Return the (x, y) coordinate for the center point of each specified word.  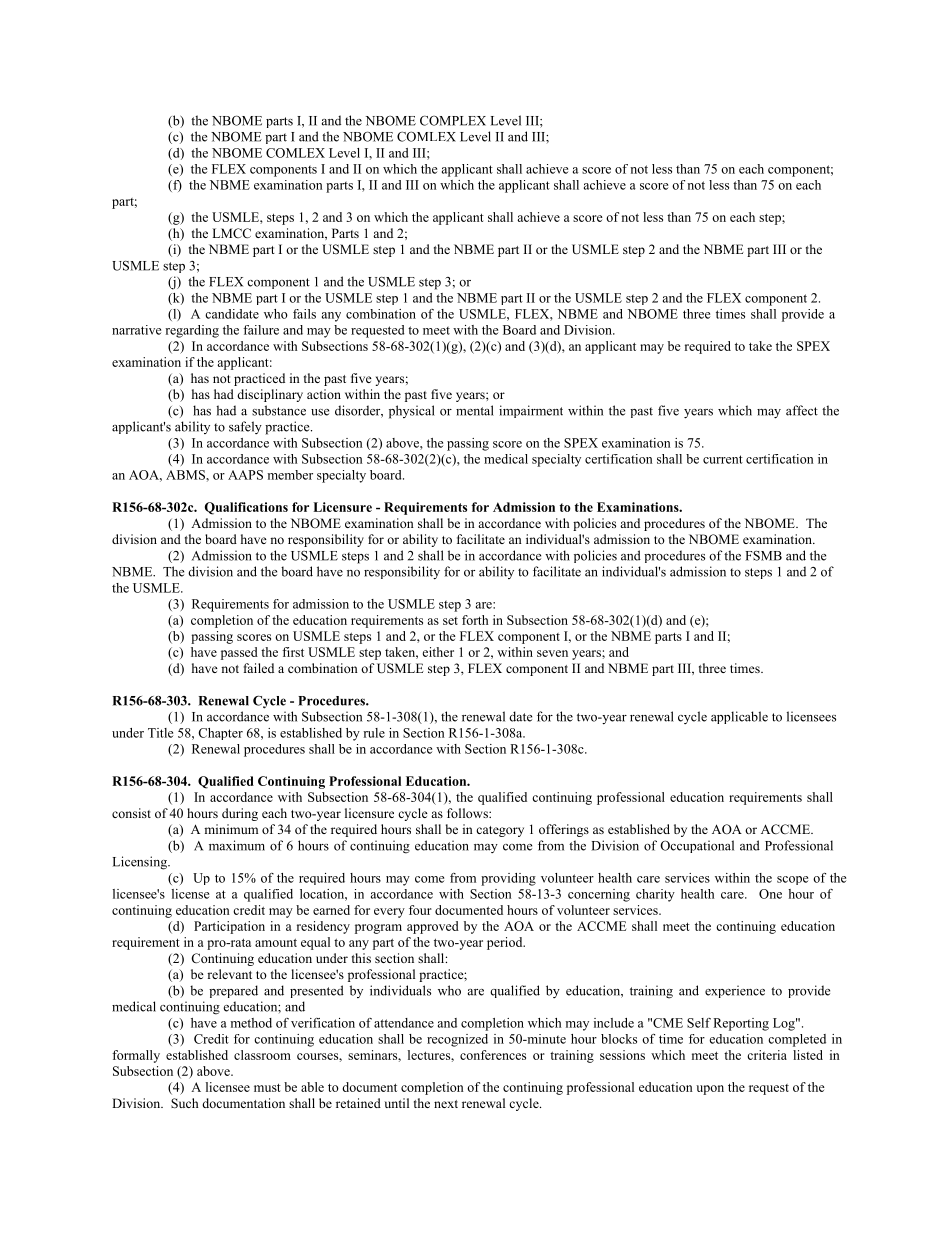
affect (802, 410)
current (723, 459)
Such (184, 1103)
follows (468, 813)
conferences (493, 1055)
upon (710, 1090)
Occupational (697, 846)
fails (304, 314)
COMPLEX (453, 120)
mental (475, 410)
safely (245, 427)
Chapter (220, 734)
